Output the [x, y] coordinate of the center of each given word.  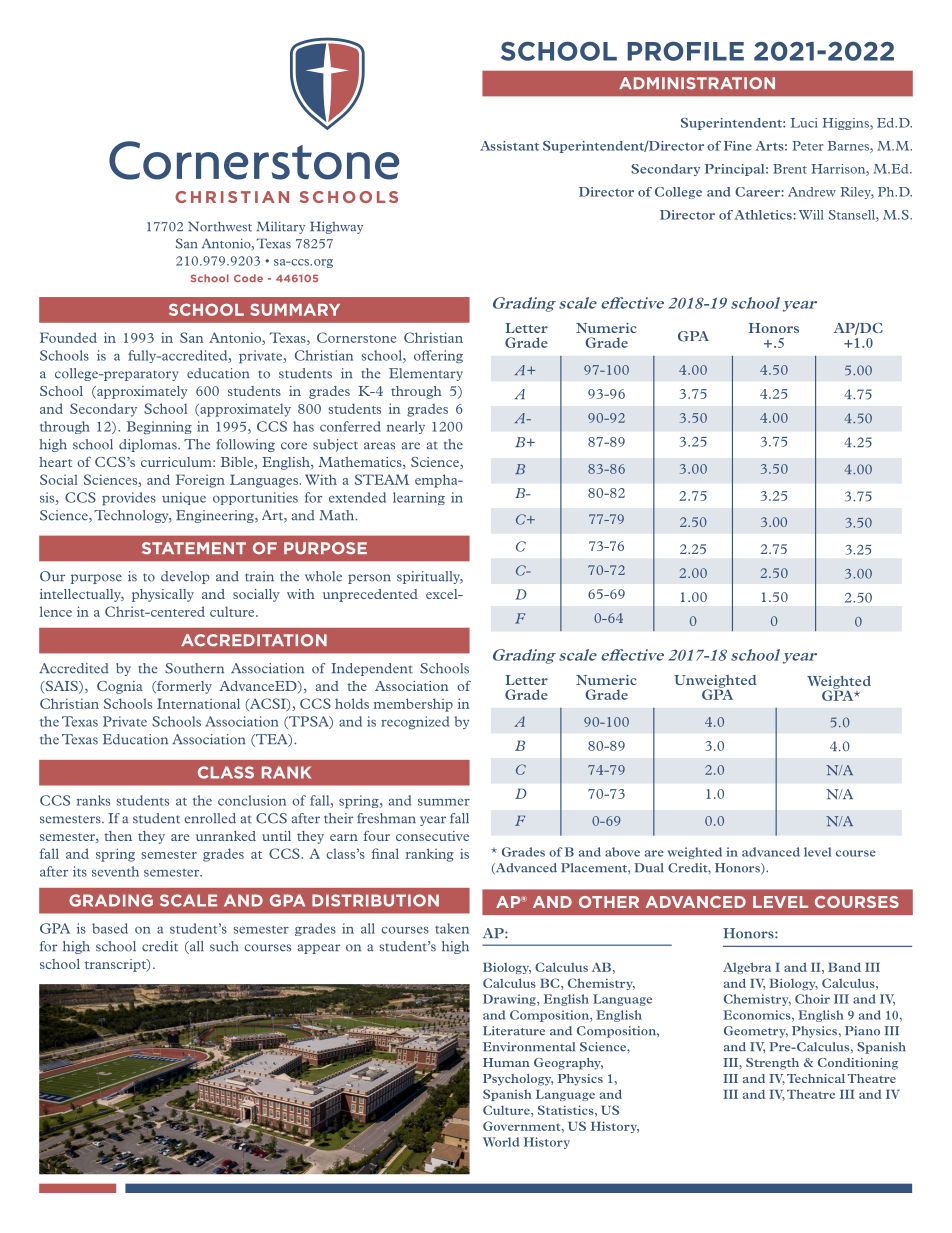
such [224, 946]
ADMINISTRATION [697, 83]
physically [163, 595]
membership [413, 705]
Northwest [220, 226]
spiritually [430, 577]
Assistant [509, 146]
